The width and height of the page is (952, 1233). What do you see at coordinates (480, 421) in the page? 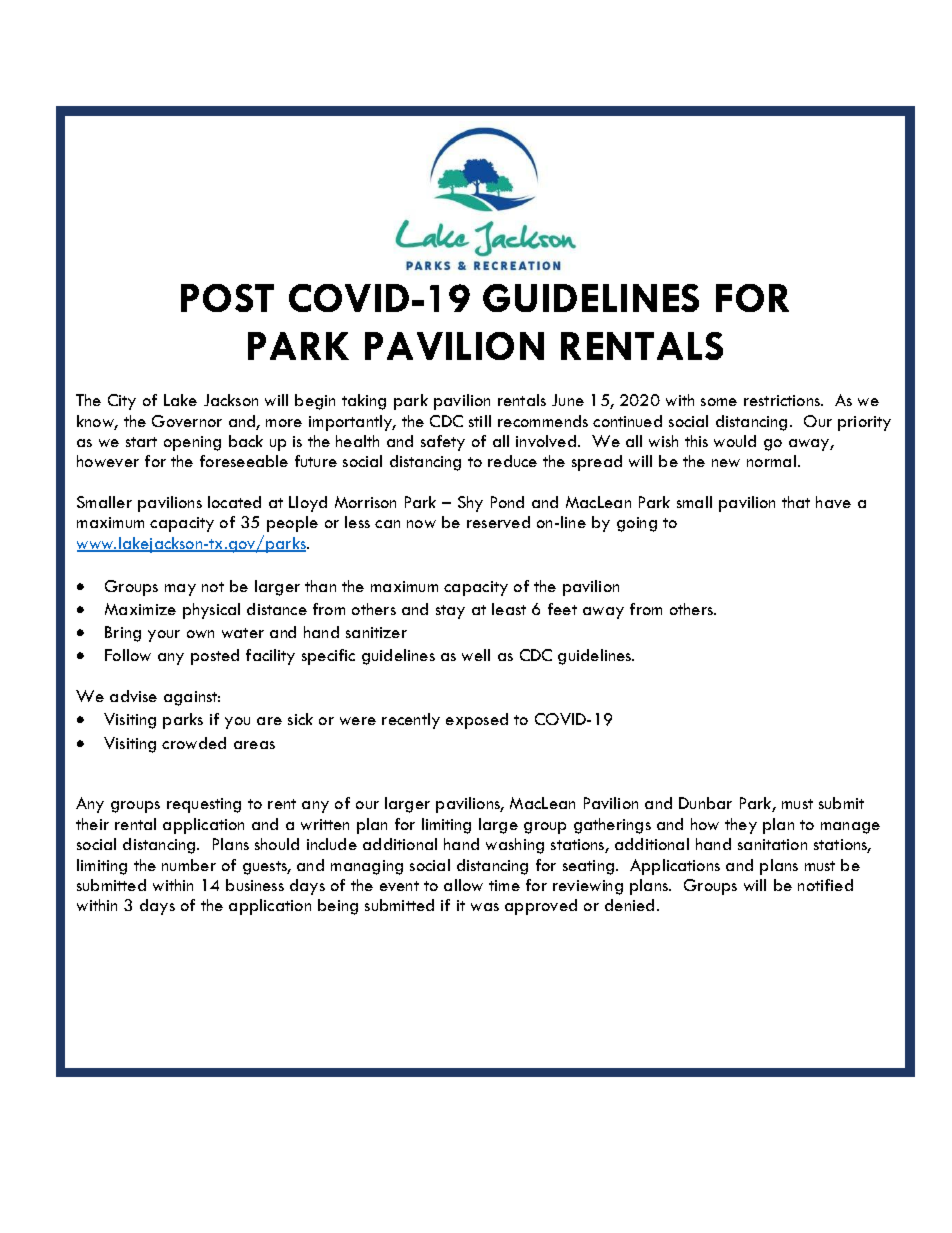
I see `still` at bounding box center [480, 421].
